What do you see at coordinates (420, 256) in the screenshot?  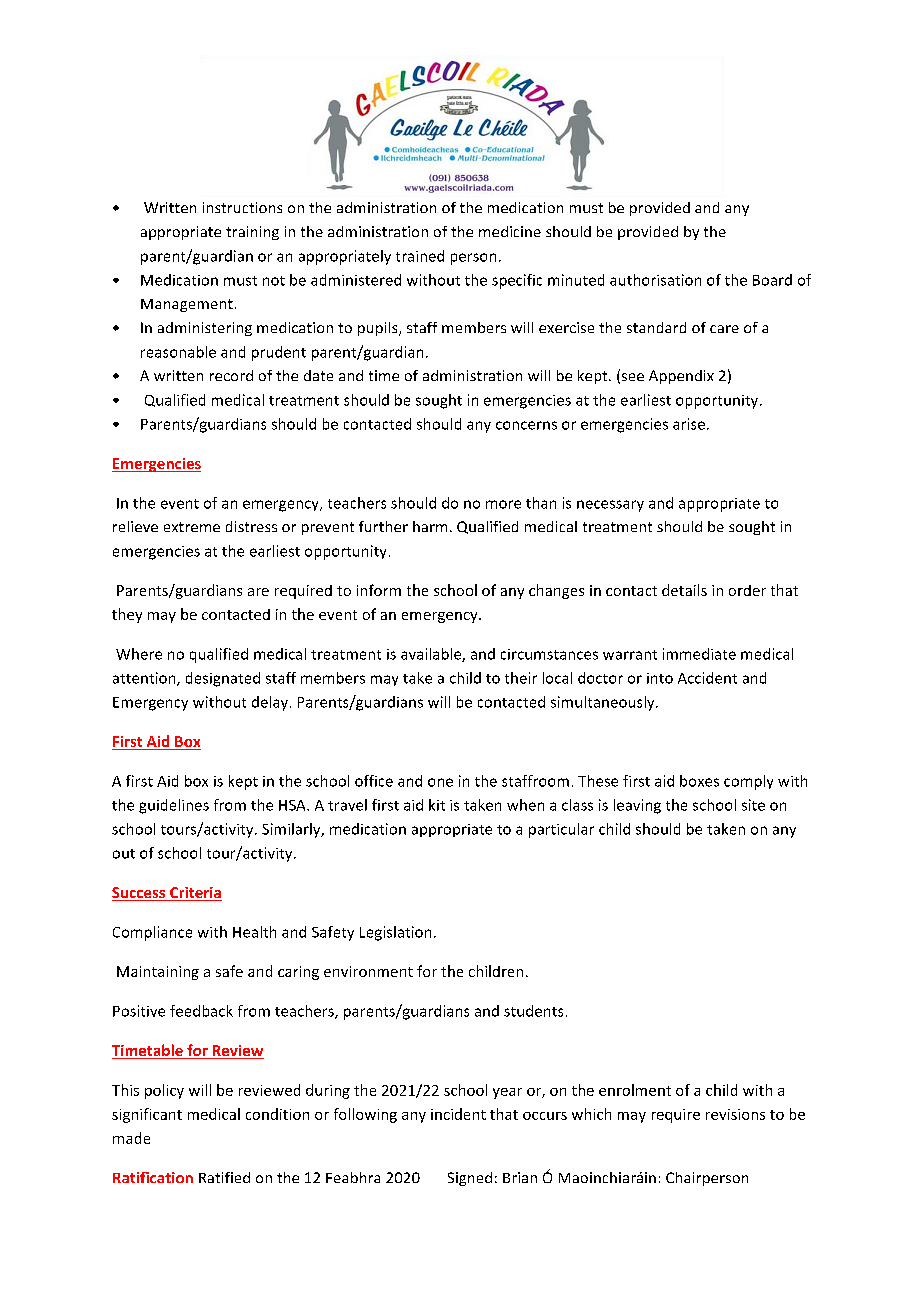 I see `trained` at bounding box center [420, 256].
